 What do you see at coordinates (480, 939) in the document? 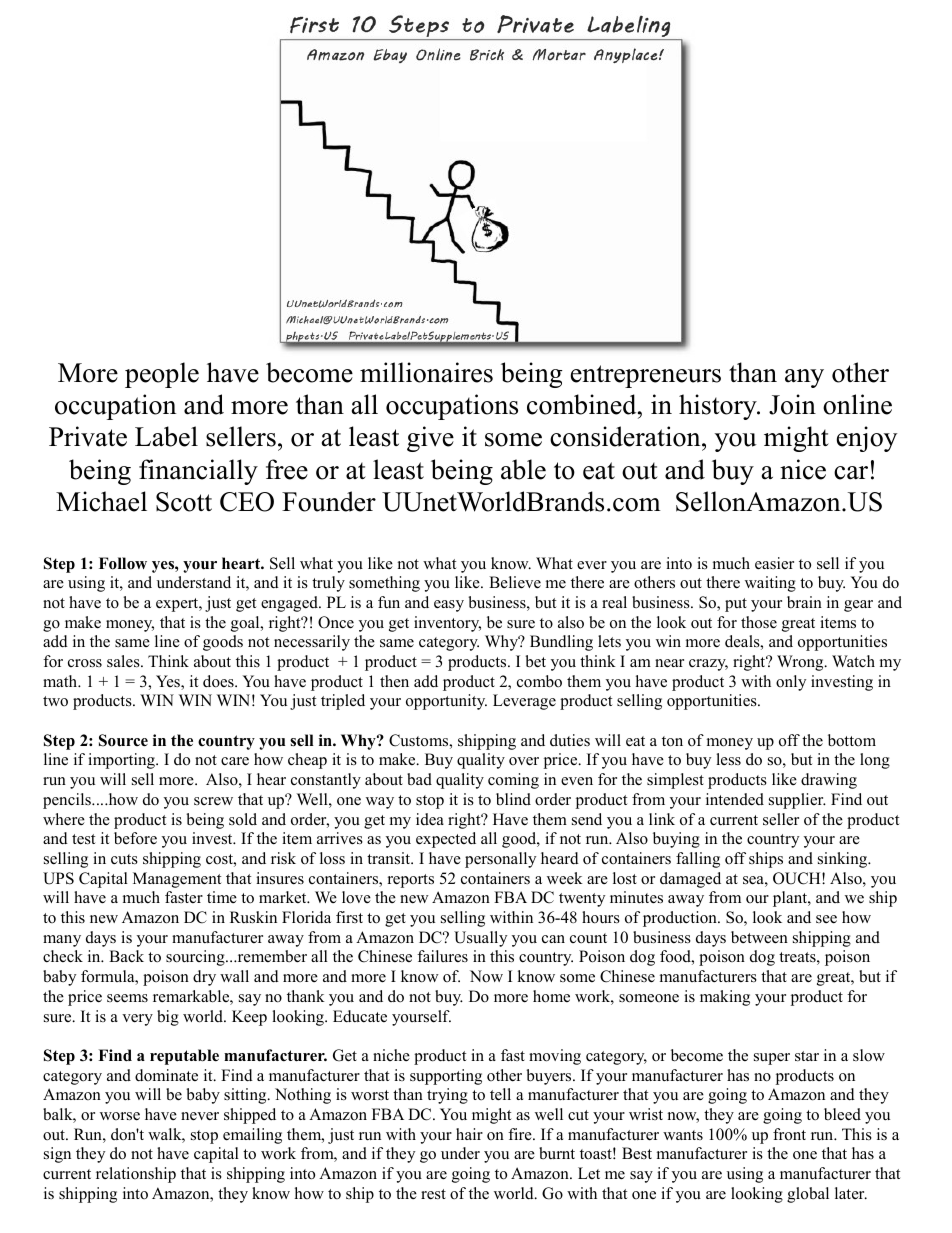
I see `Usually` at bounding box center [480, 939].
